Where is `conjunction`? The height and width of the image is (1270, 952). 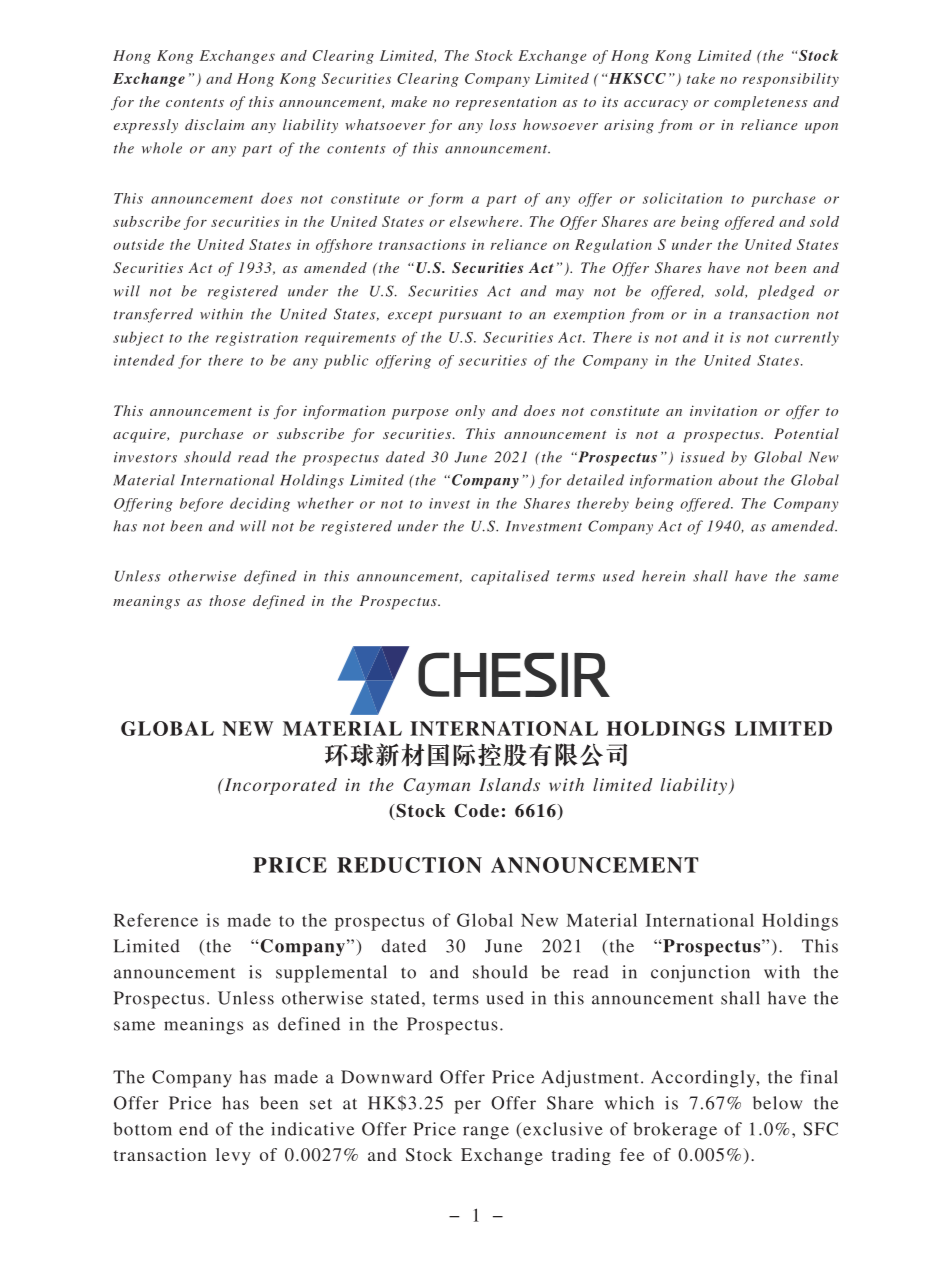 conjunction is located at coordinates (700, 974).
